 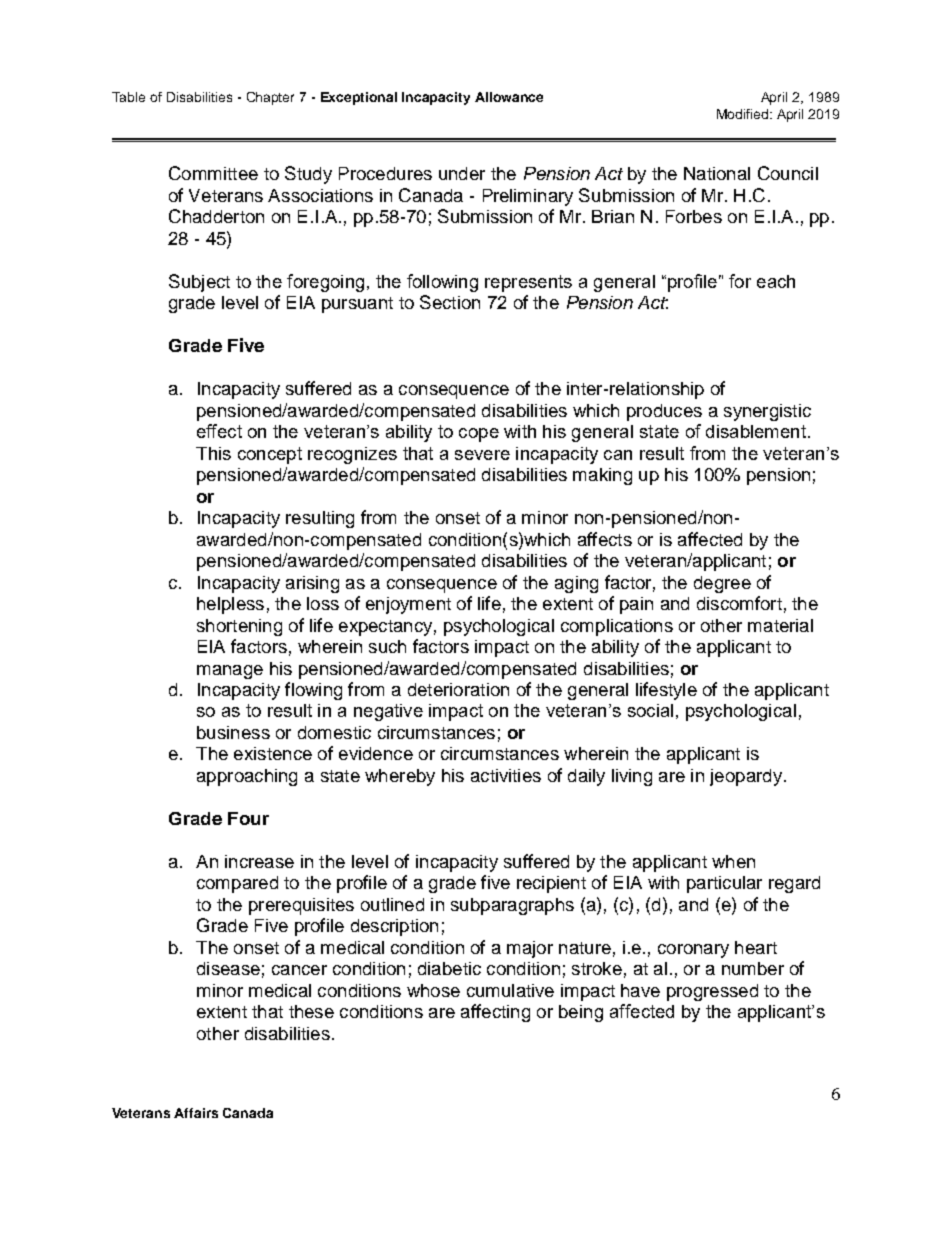 What do you see at coordinates (744, 114) in the page?
I see `Modified` at bounding box center [744, 114].
